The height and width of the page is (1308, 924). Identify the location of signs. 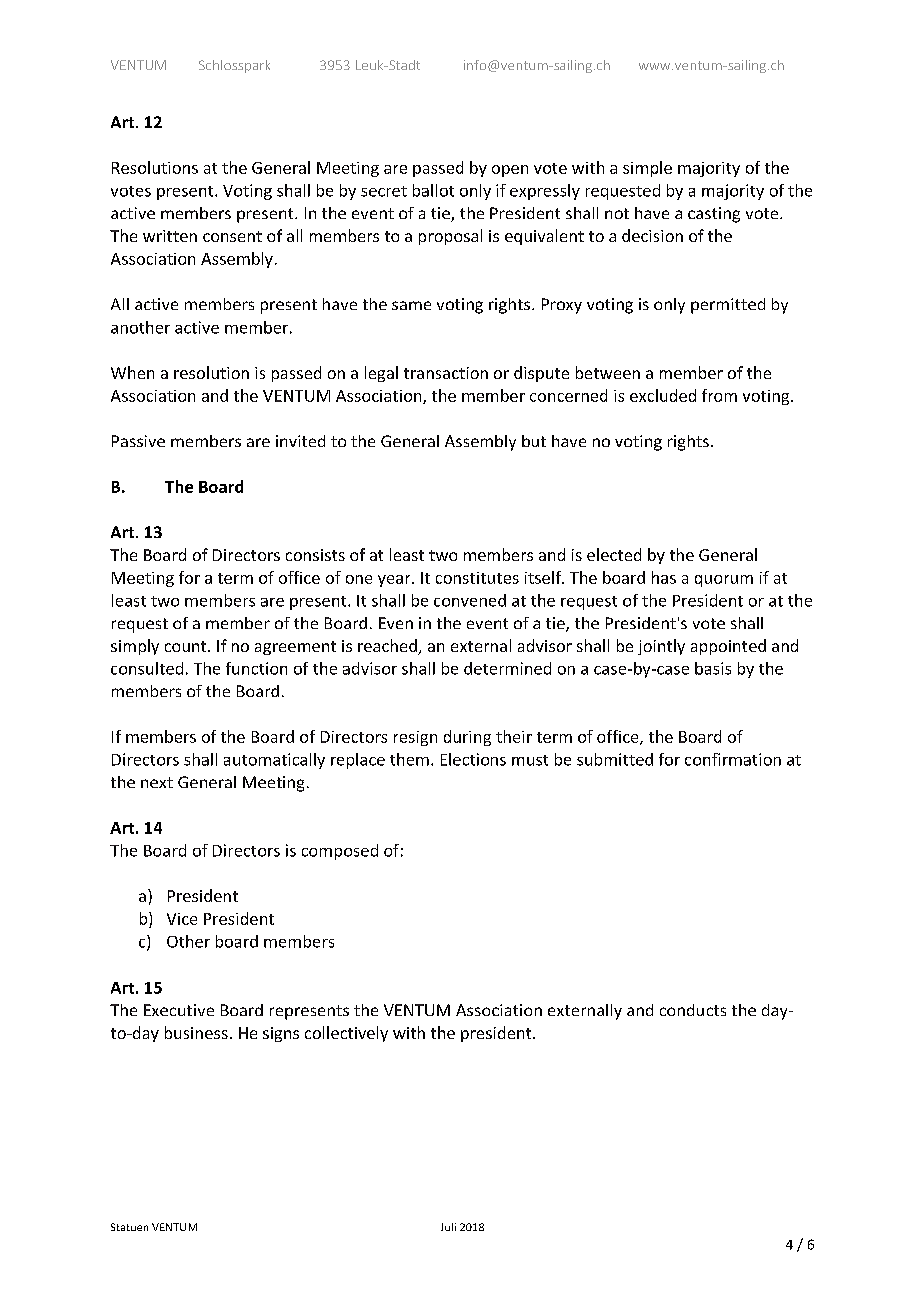
(281, 1034).
